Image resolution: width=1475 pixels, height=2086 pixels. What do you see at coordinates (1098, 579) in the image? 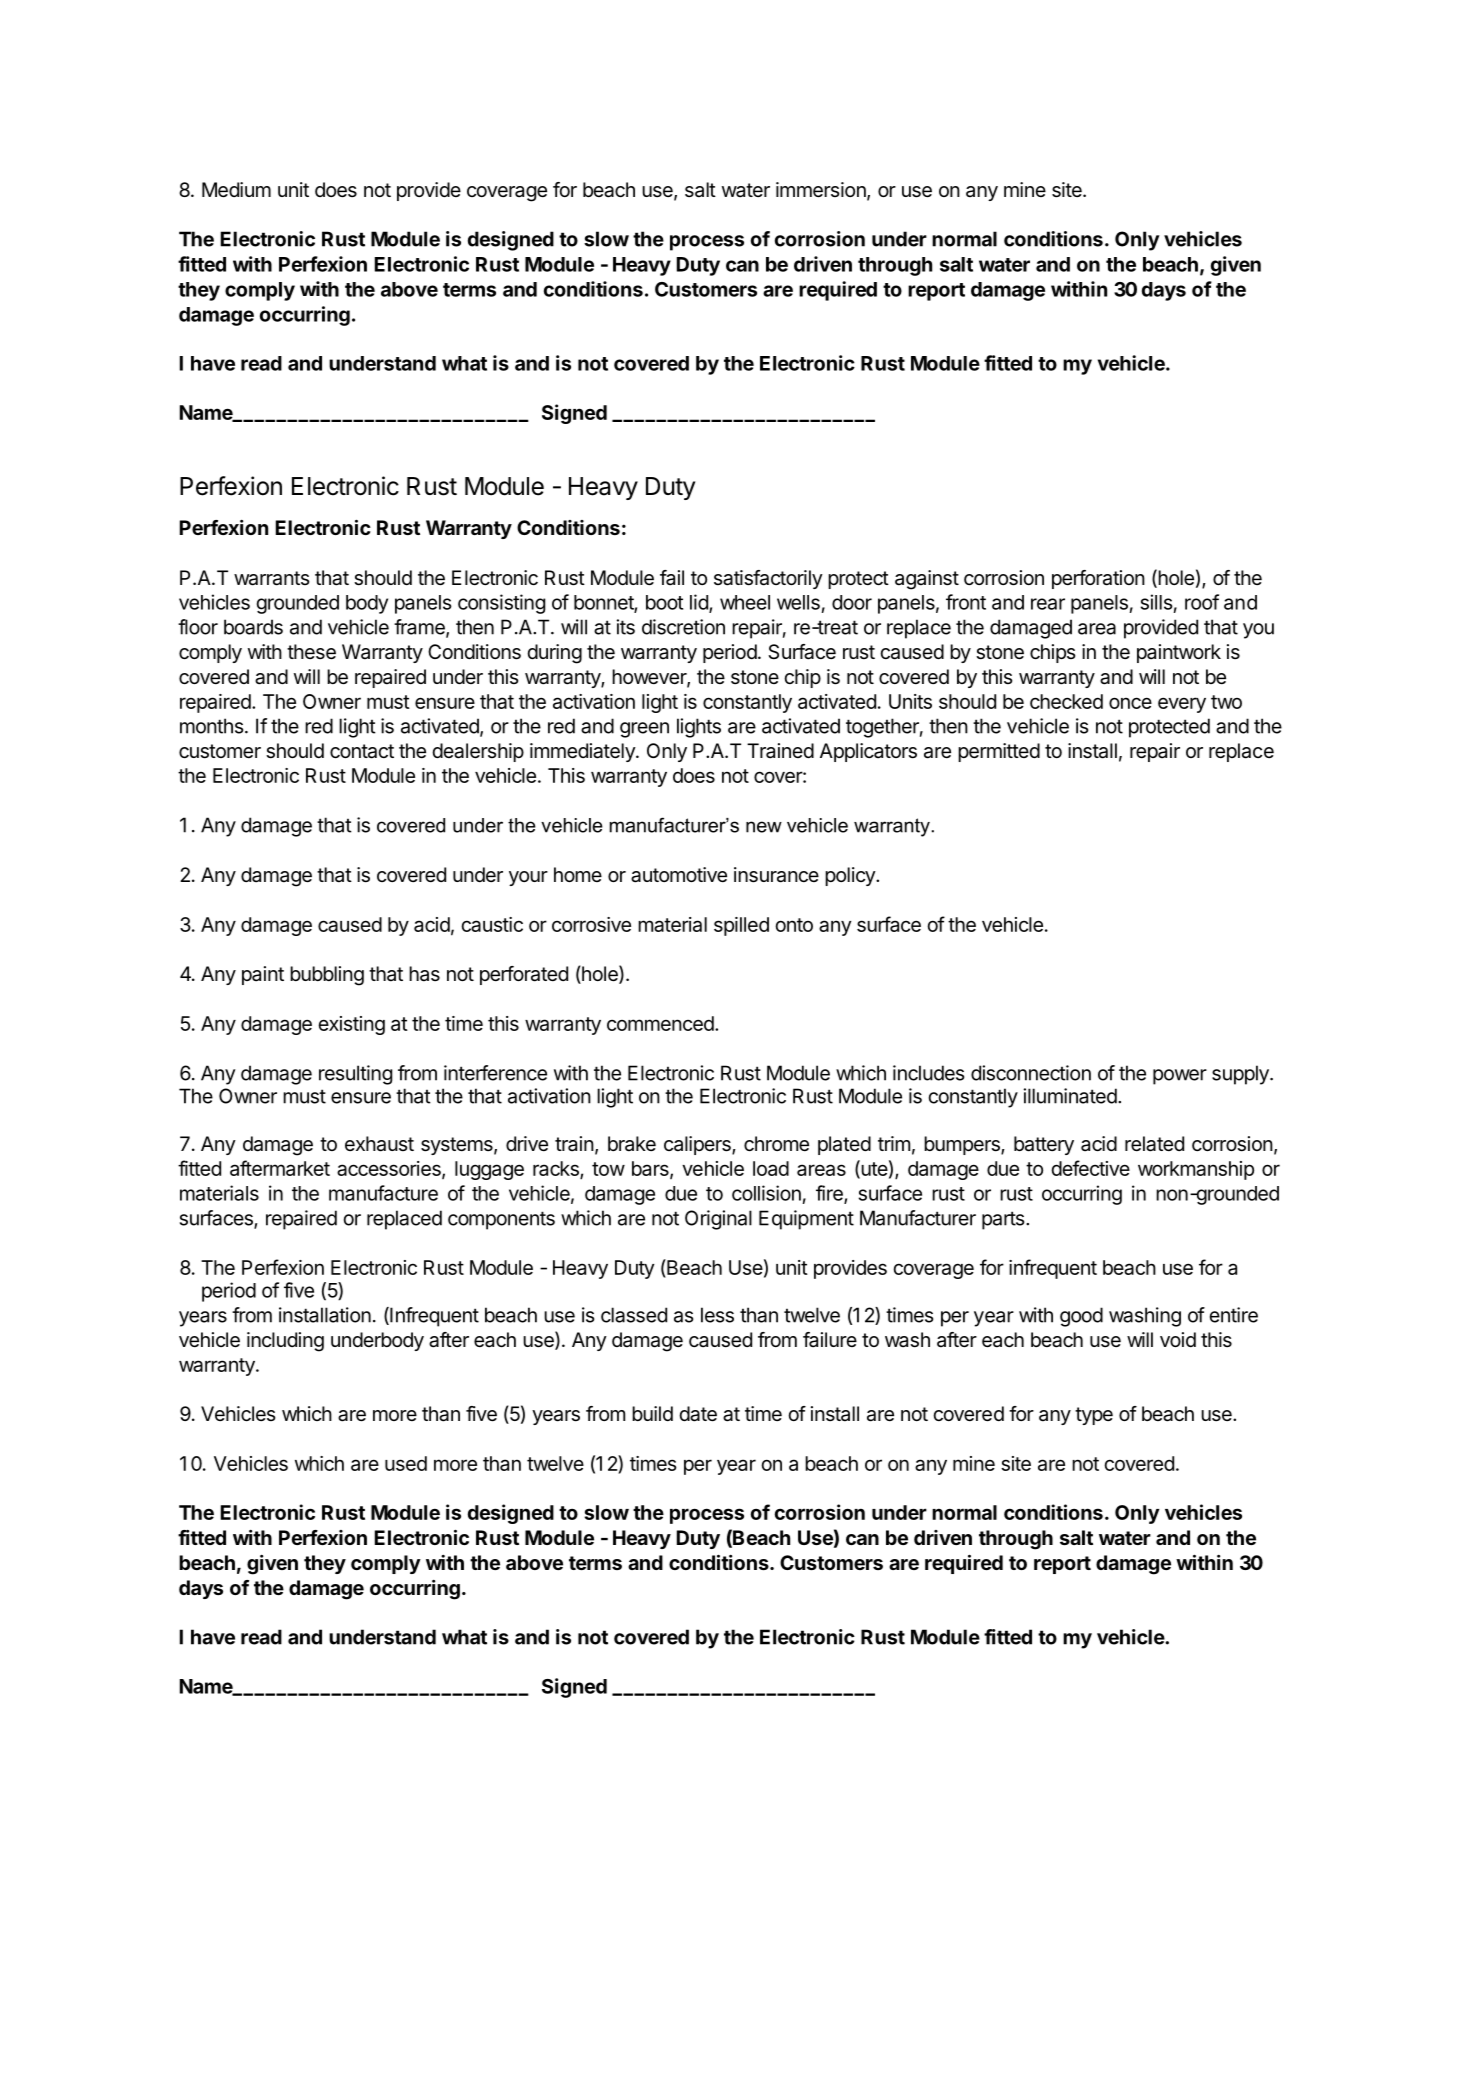
I see `perforation` at bounding box center [1098, 579].
